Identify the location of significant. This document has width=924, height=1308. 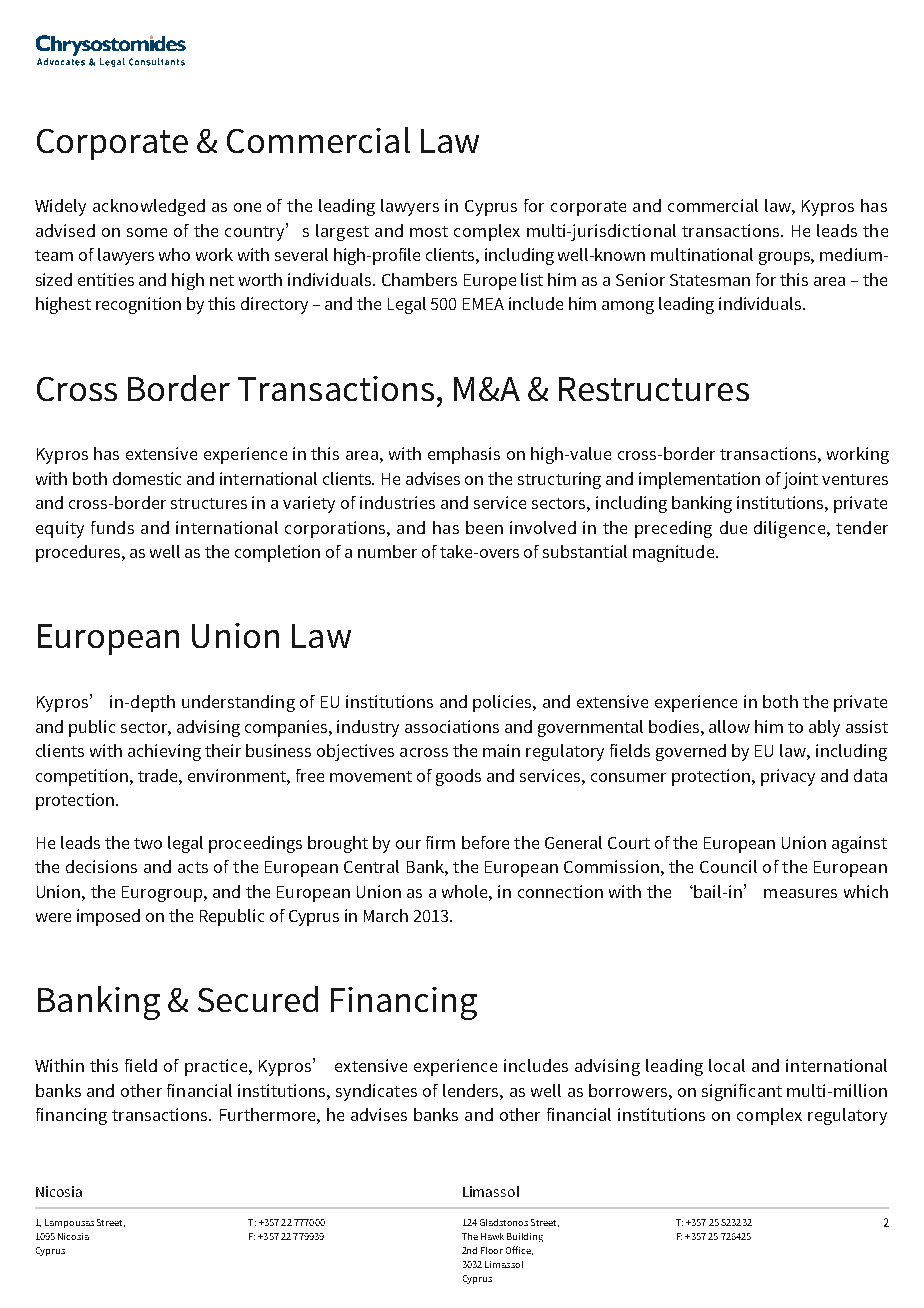
(742, 1092).
